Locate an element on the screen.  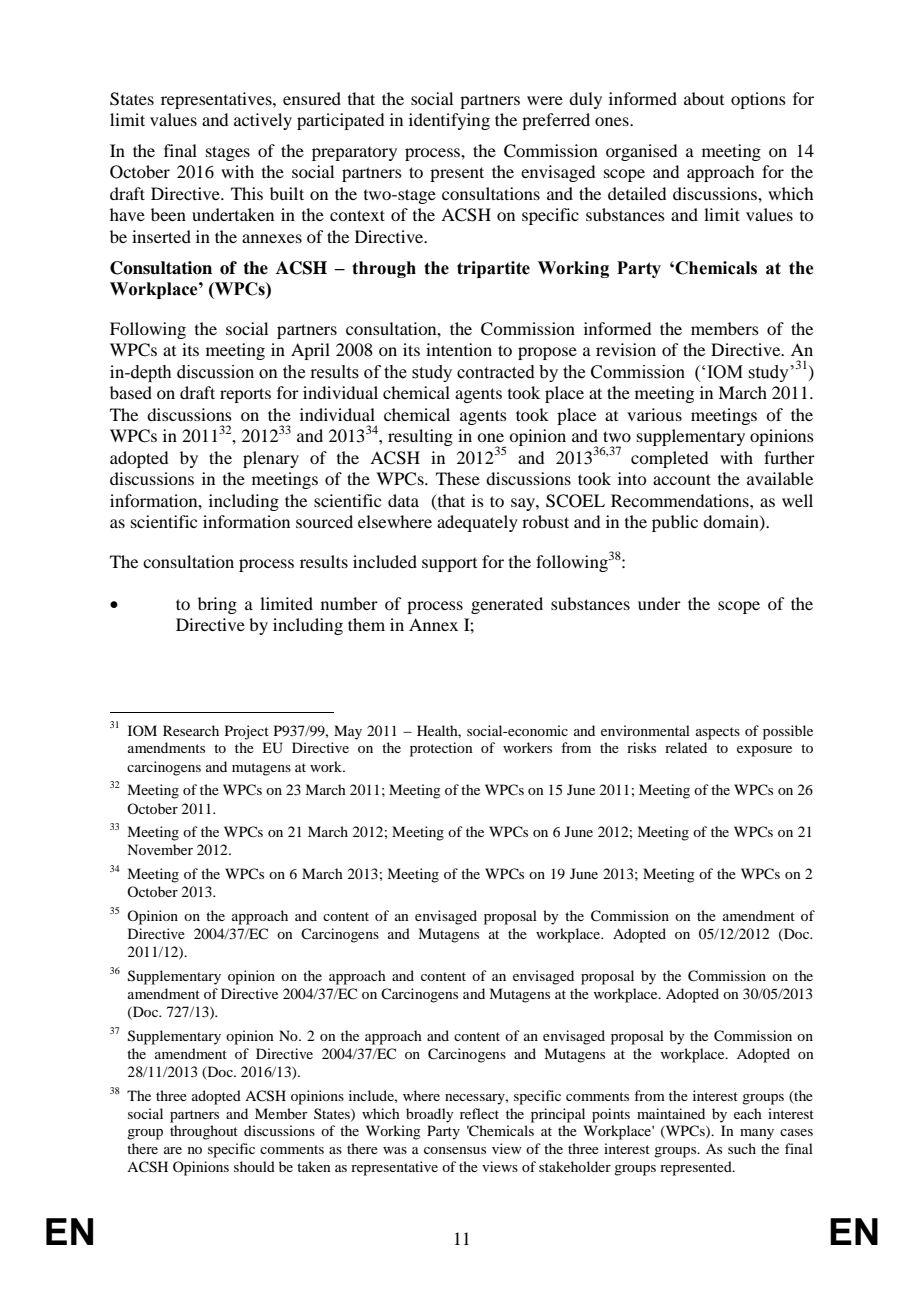
November is located at coordinates (160, 849).
